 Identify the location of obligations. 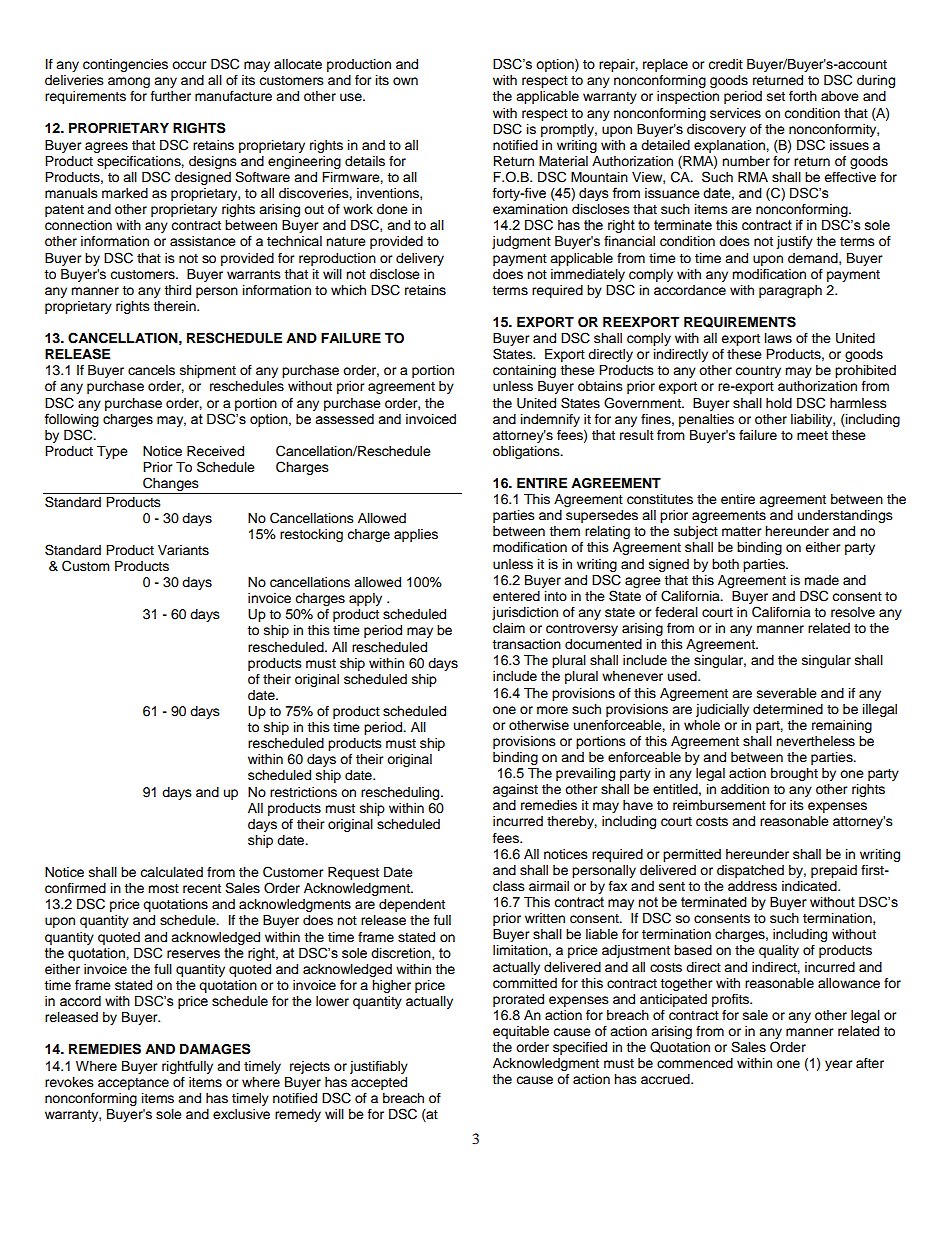
(527, 452).
